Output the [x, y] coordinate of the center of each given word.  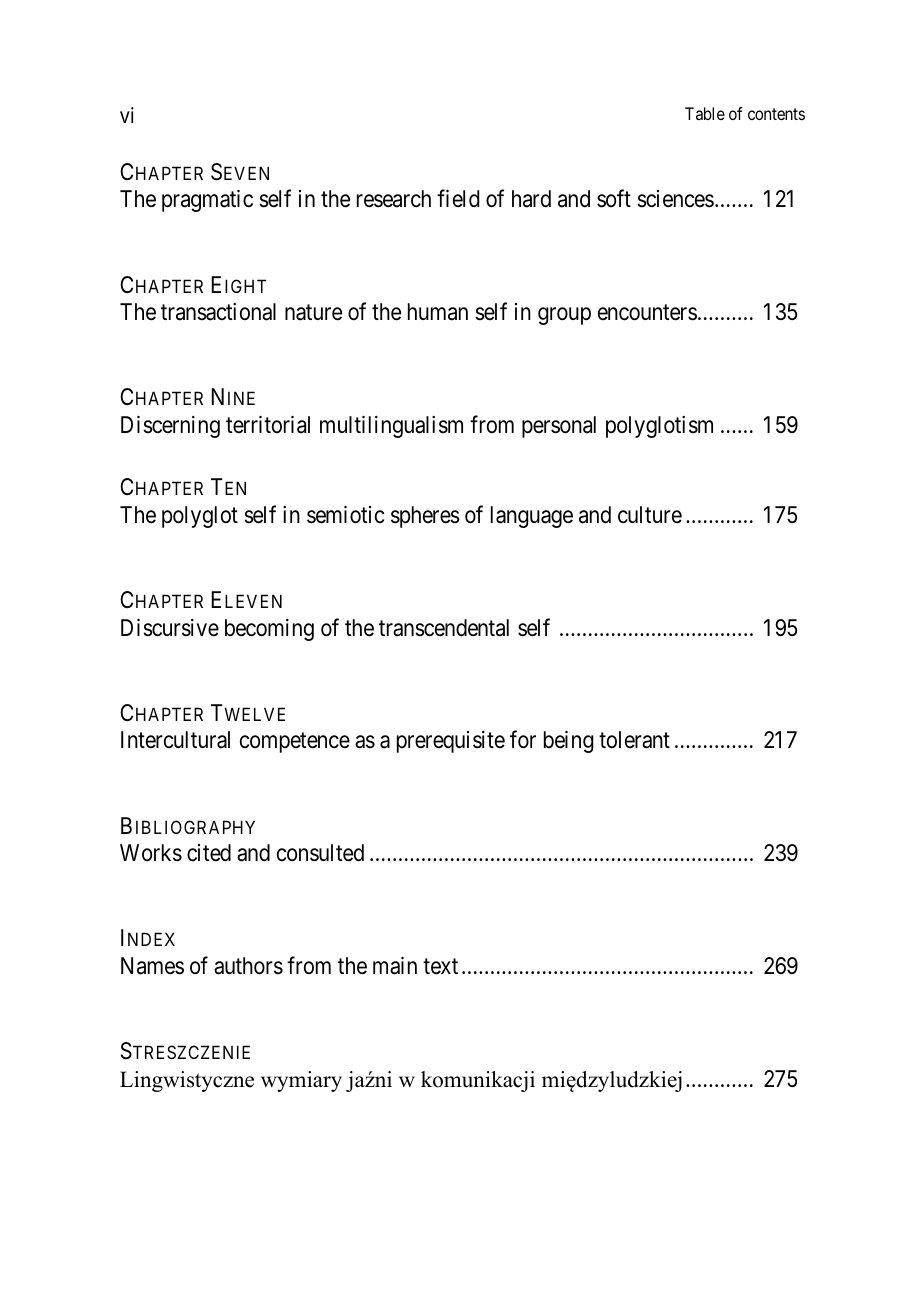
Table [705, 113]
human [438, 312]
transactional [218, 312]
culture [650, 515]
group [564, 316]
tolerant [634, 740]
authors [248, 966]
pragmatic [207, 201]
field [458, 199]
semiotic [345, 515]
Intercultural [175, 740]
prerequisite [451, 742]
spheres [425, 517]
